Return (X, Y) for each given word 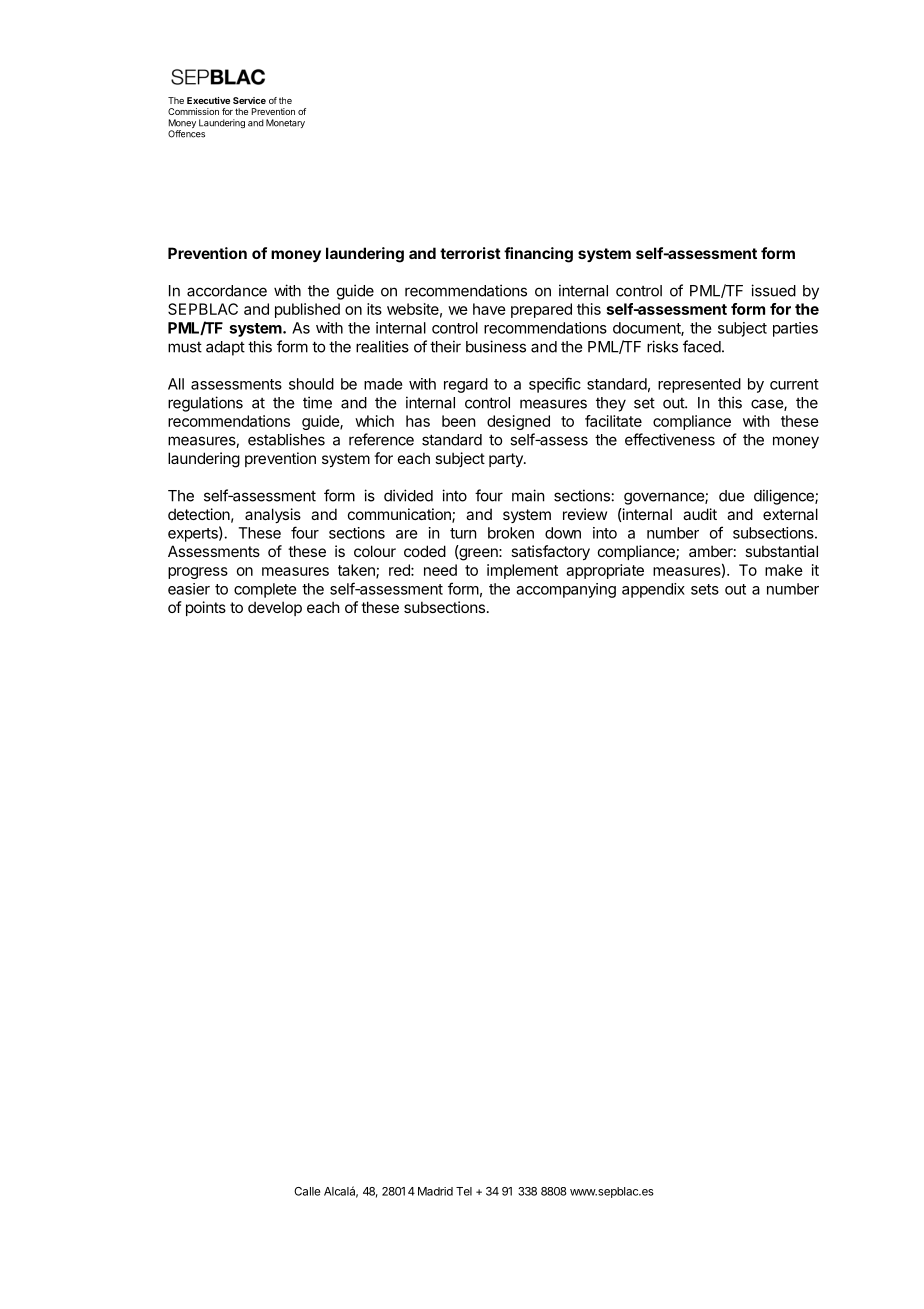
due (732, 496)
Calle (307, 1191)
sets (705, 589)
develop (275, 608)
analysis (273, 515)
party (507, 460)
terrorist (470, 253)
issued (773, 290)
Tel (464, 1191)
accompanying (566, 590)
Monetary (285, 123)
